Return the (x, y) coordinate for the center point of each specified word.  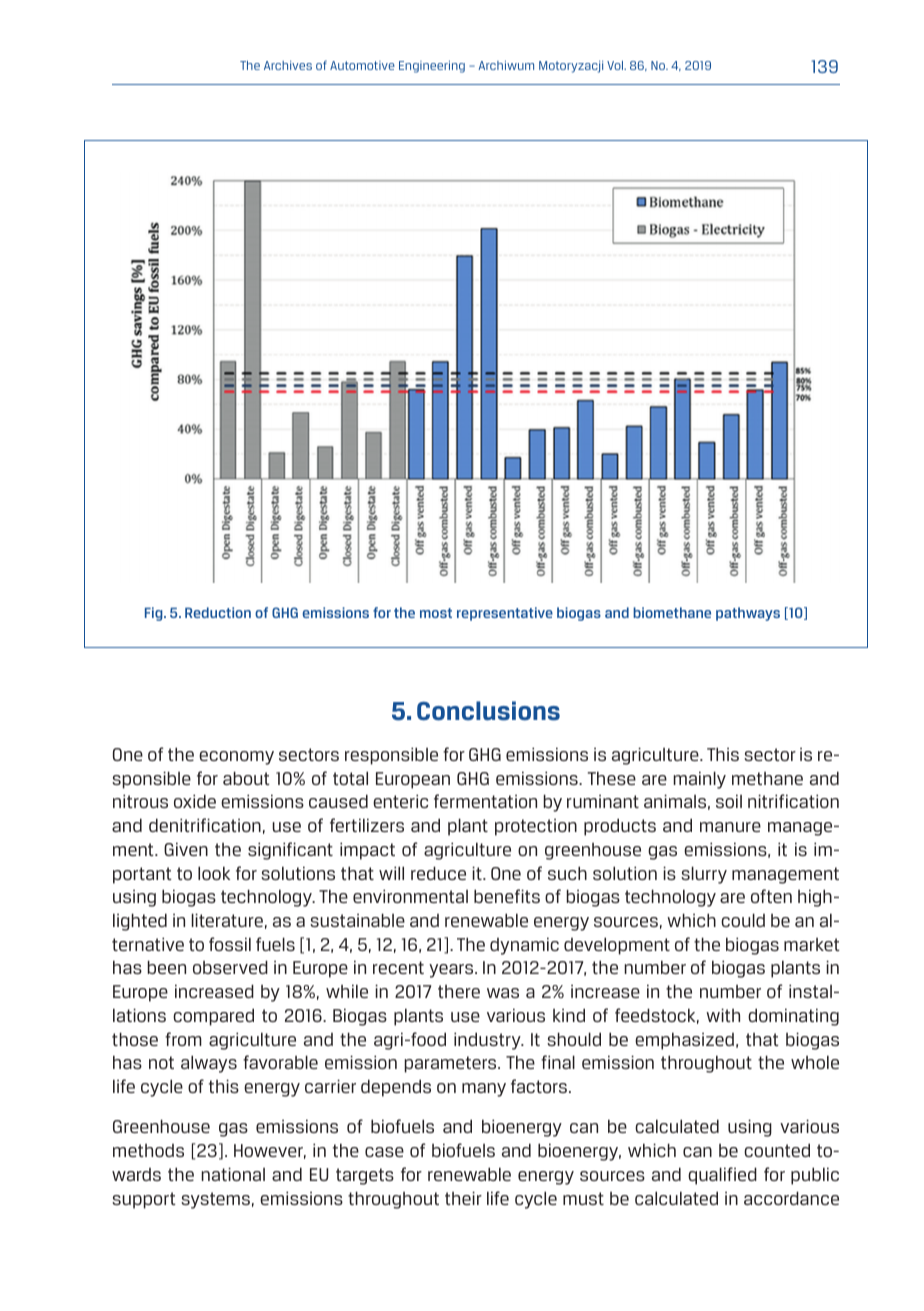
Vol (616, 65)
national (233, 1174)
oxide (195, 801)
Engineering (432, 67)
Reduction (218, 612)
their (463, 1198)
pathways (748, 614)
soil (729, 801)
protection (536, 827)
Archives (288, 65)
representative (505, 614)
